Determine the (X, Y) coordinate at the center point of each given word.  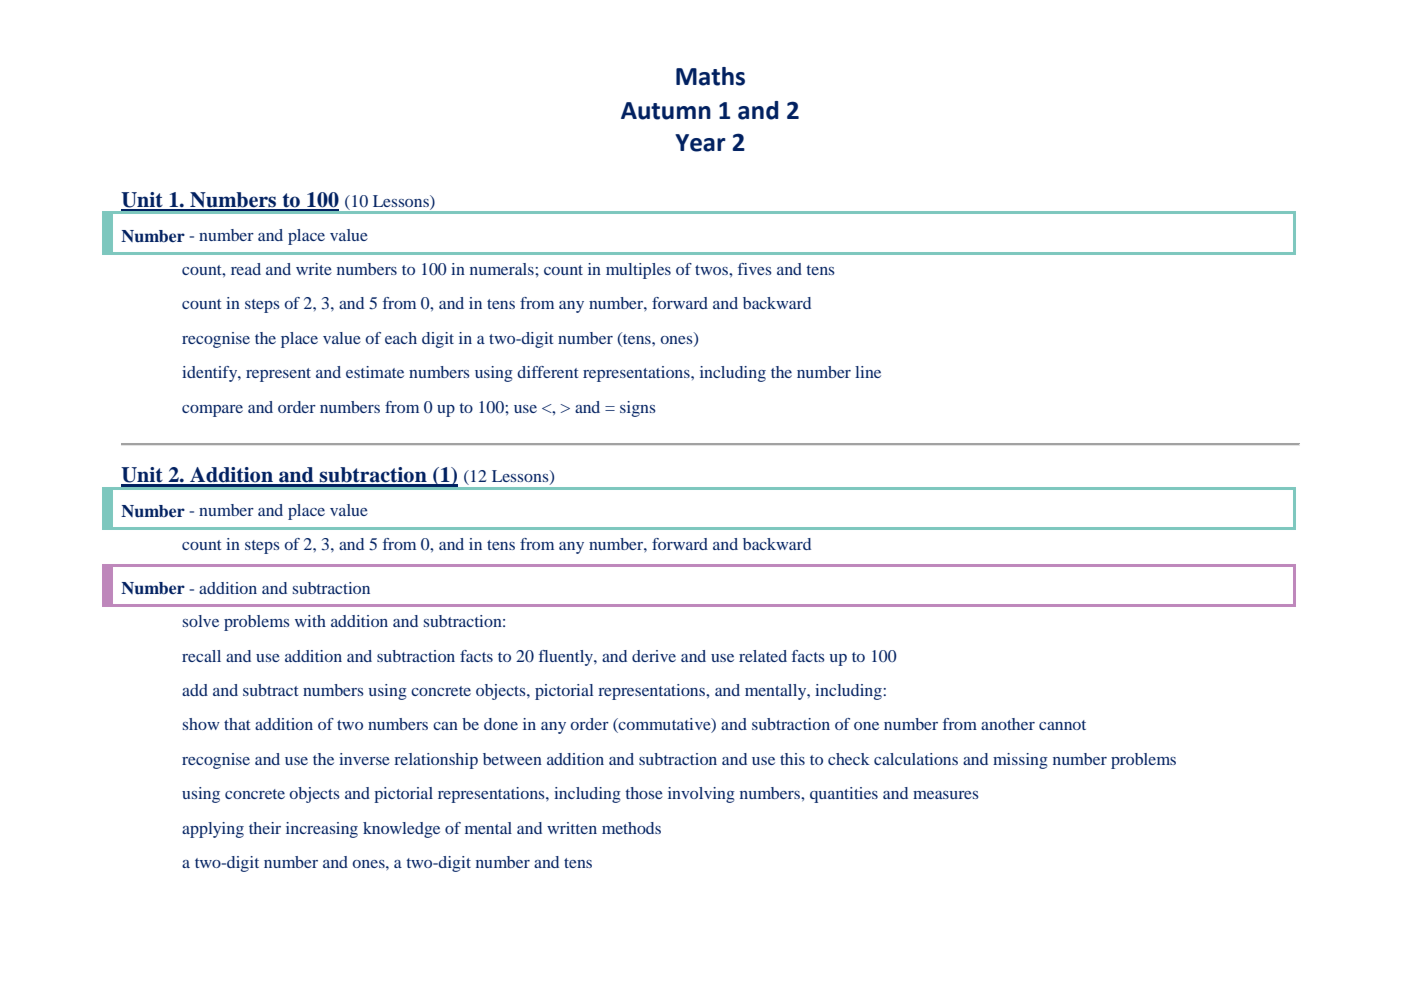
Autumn (666, 111)
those (644, 793)
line (868, 372)
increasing (322, 830)
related (763, 656)
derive (654, 656)
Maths (710, 76)
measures (946, 795)
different (547, 372)
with (310, 621)
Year (700, 143)
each (401, 338)
